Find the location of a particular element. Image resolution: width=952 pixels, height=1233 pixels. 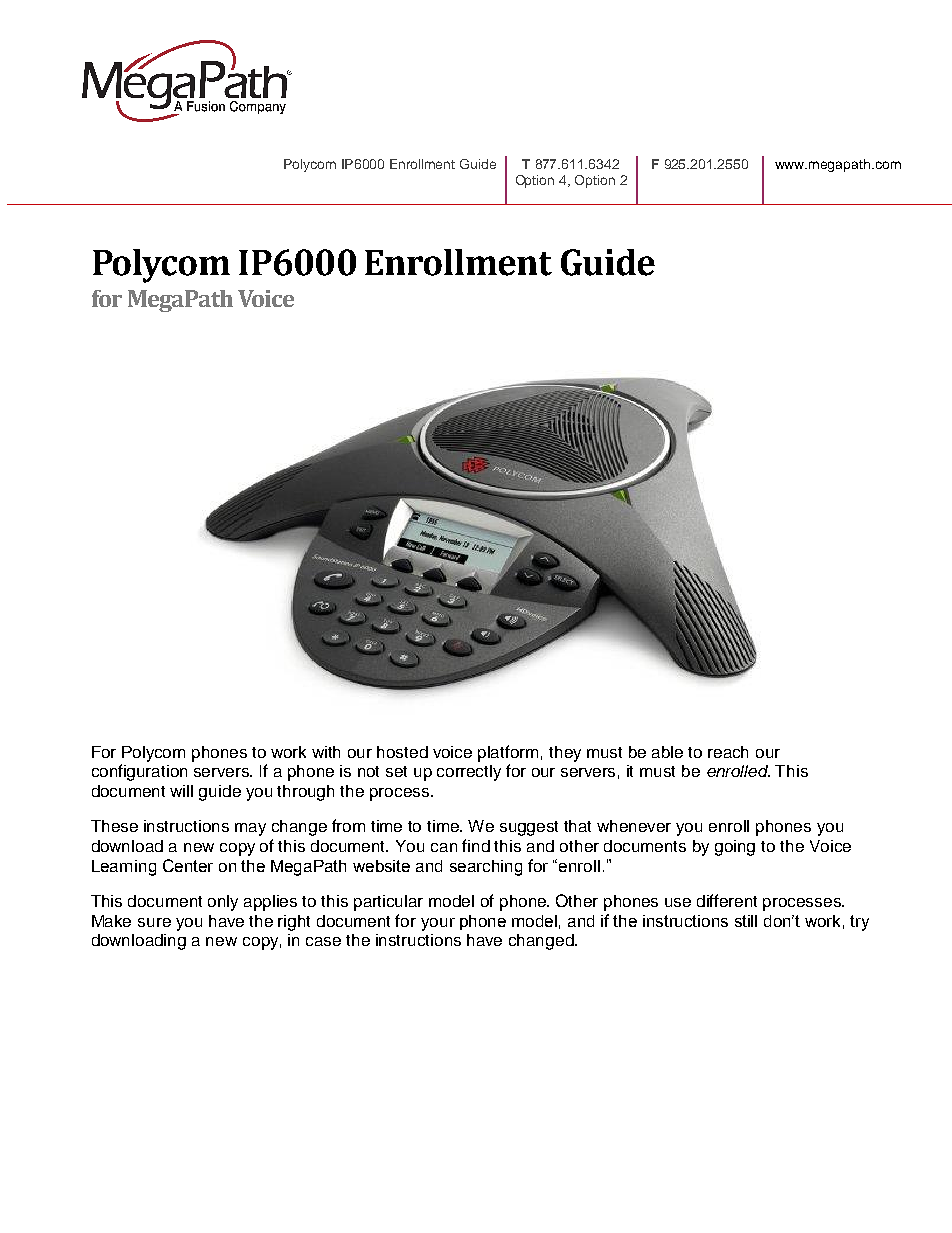

will is located at coordinates (181, 791).
